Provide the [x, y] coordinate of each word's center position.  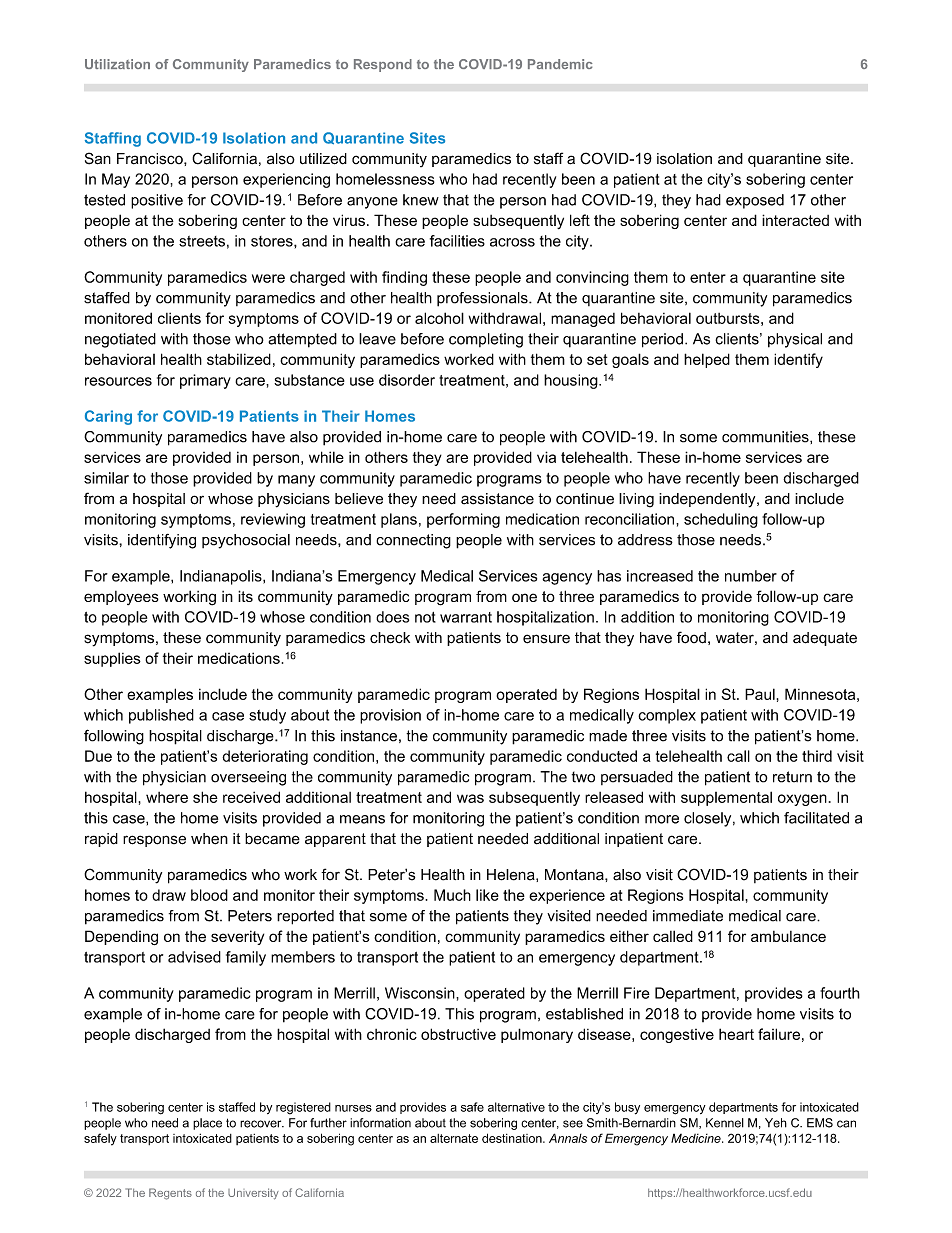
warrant [466, 617]
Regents [170, 1194]
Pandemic [560, 64]
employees [121, 598]
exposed [755, 201]
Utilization [117, 64]
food [691, 637]
